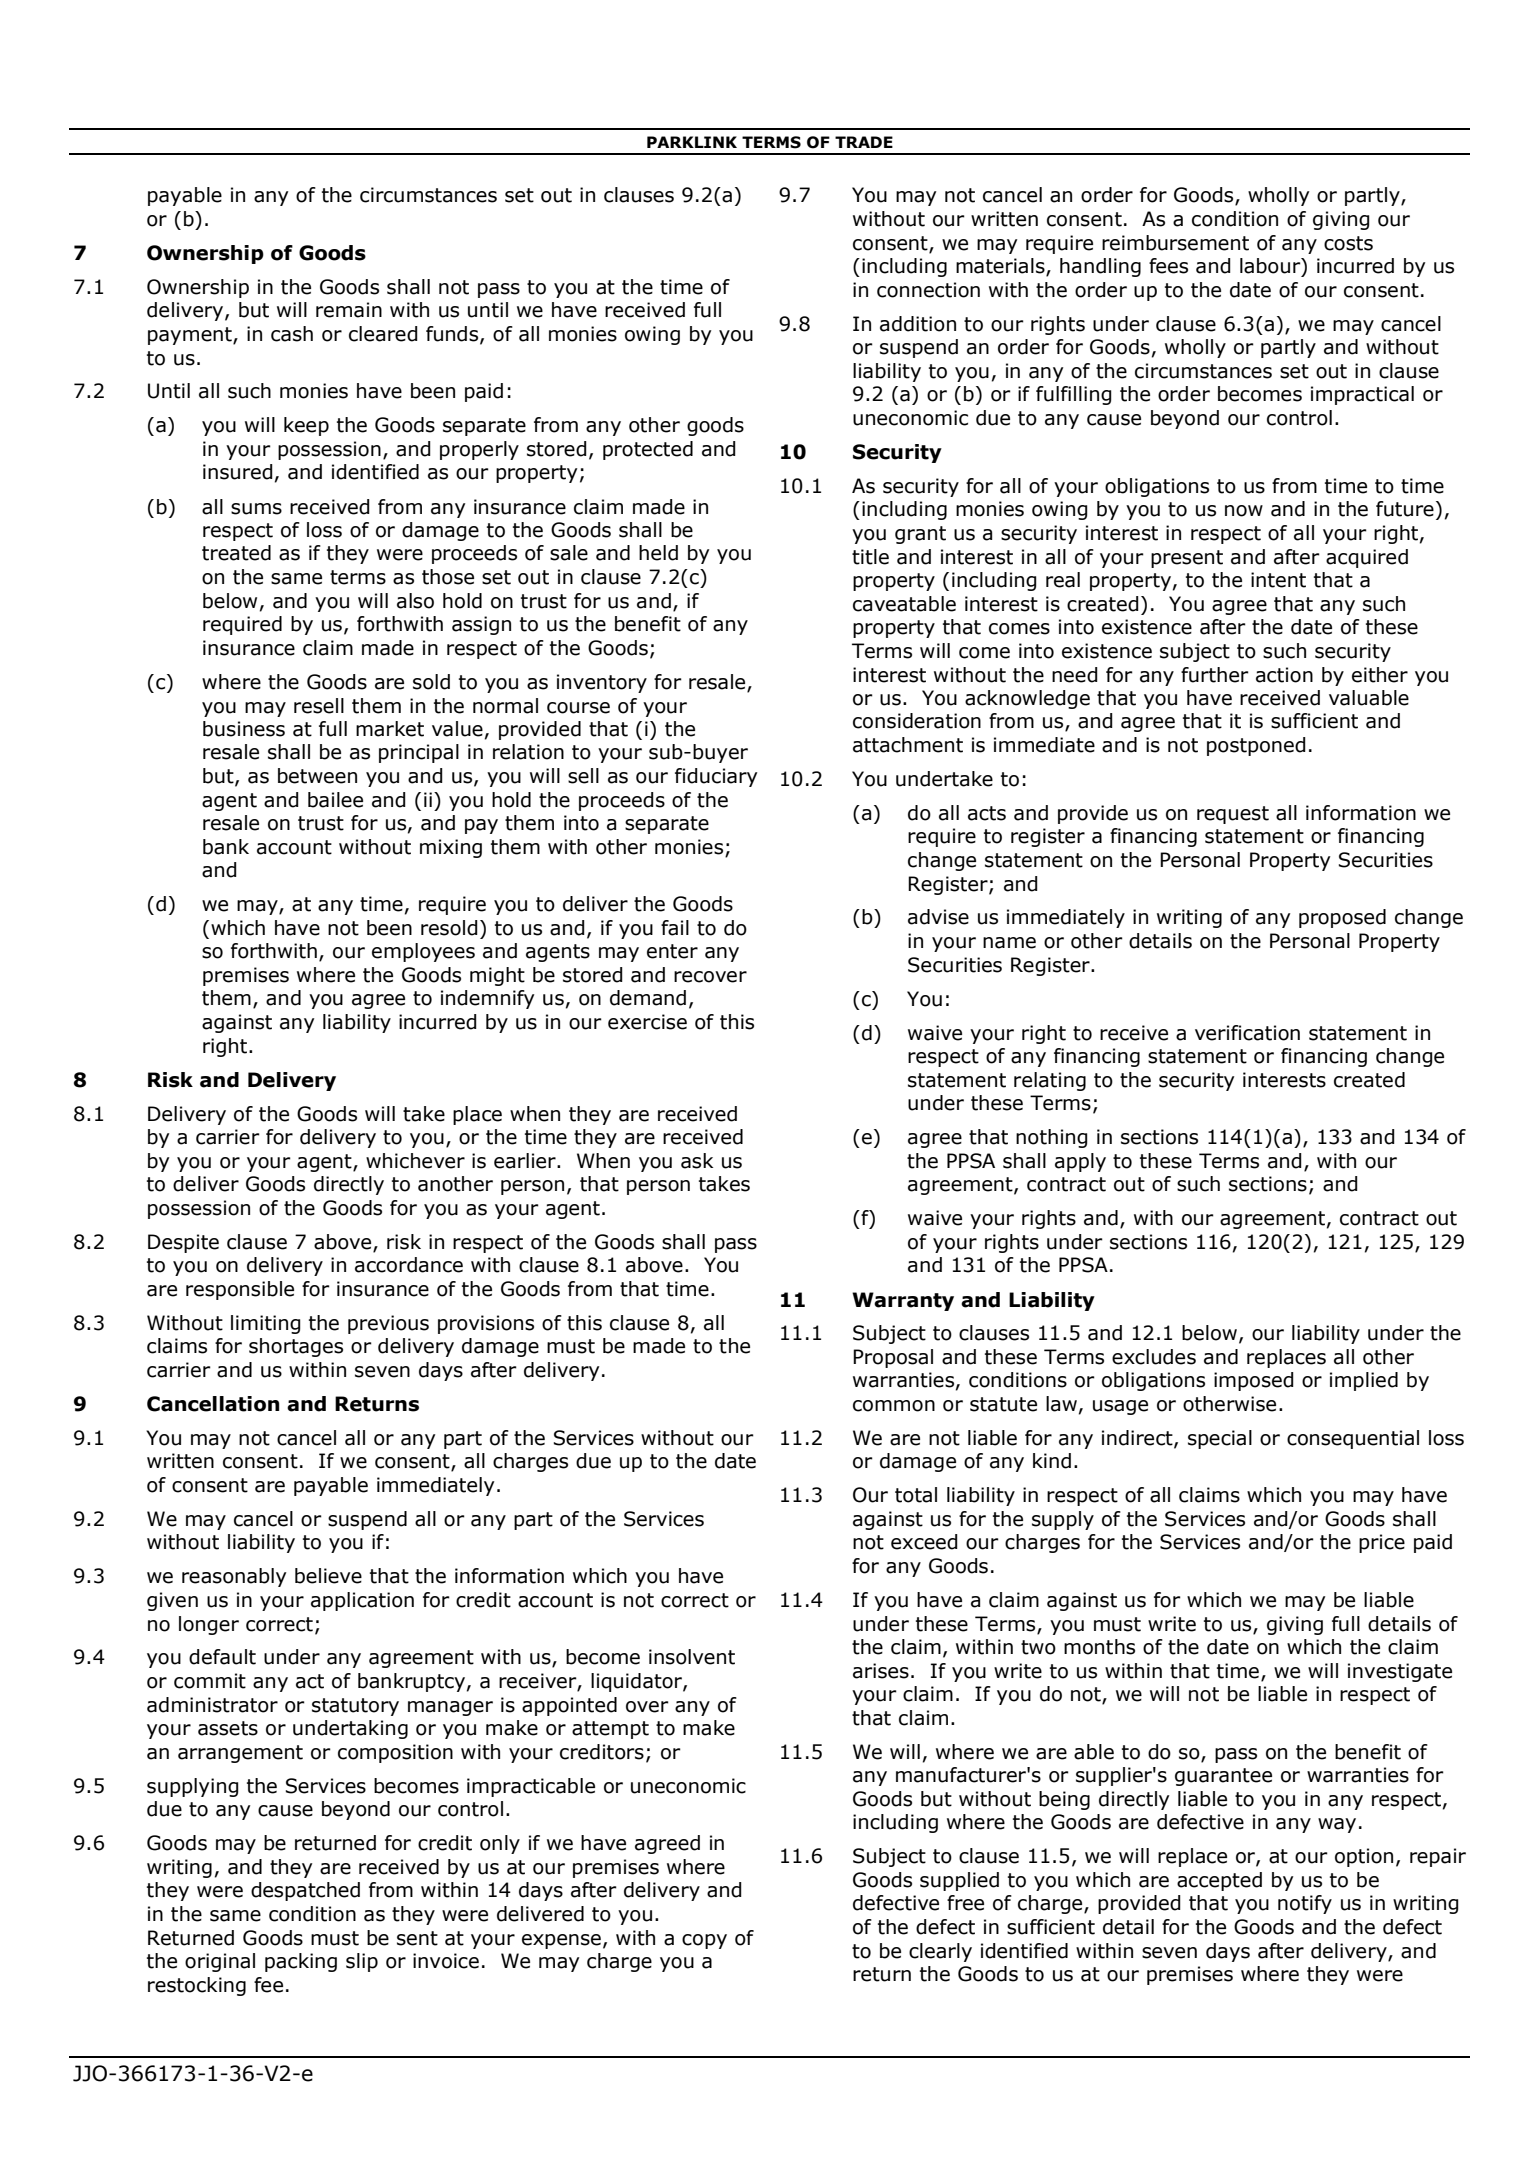  Describe the element at coordinates (423, 952) in the page. I see `employees` at that location.
